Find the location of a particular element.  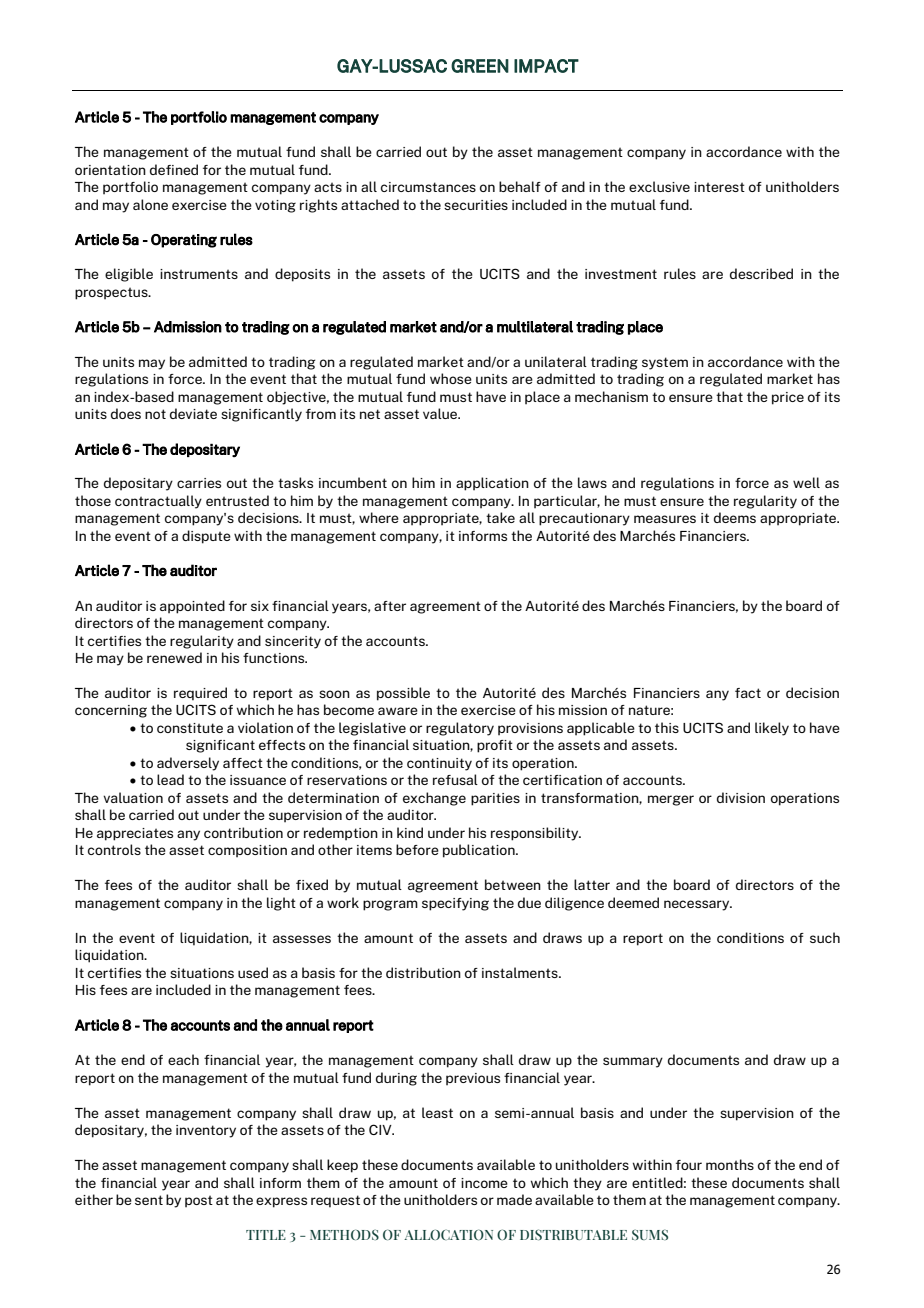

fact is located at coordinates (748, 693).
